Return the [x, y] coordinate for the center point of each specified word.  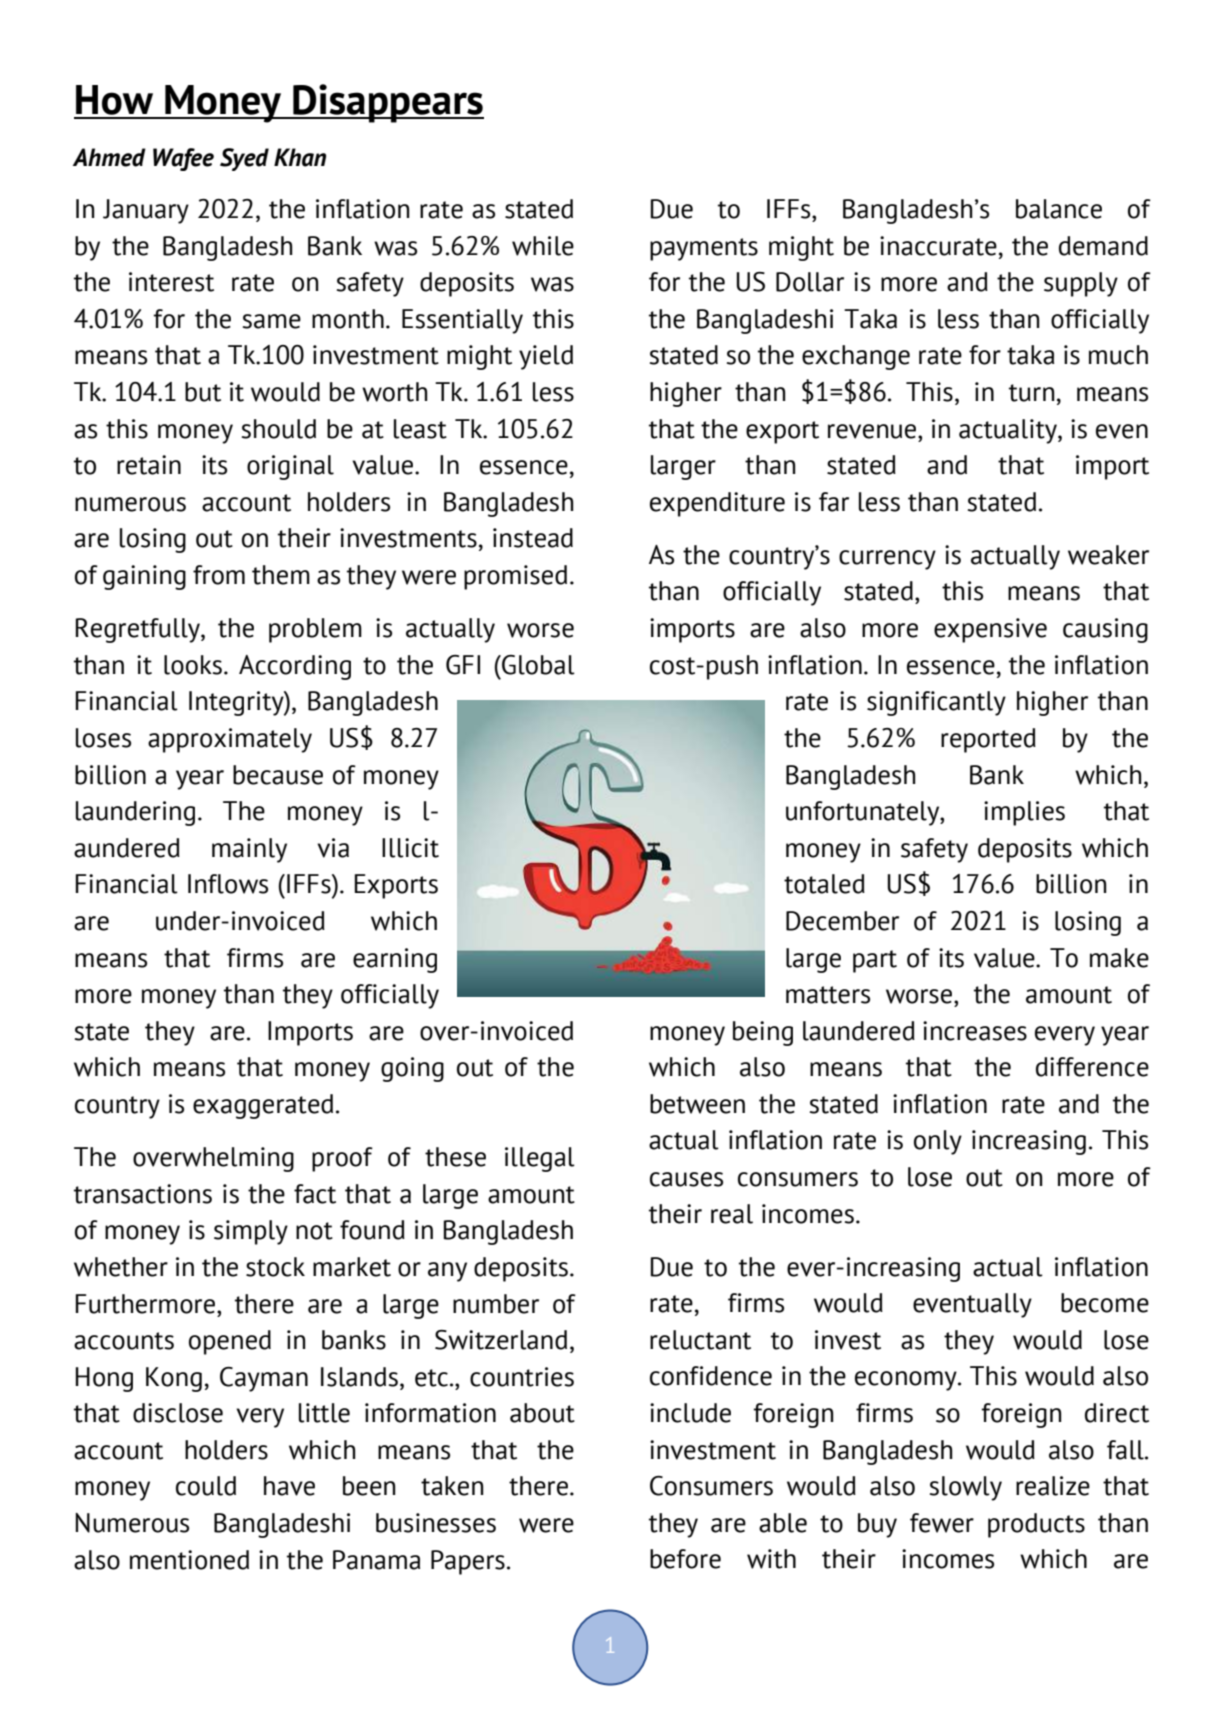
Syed [244, 159]
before [685, 1559]
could [206, 1486]
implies [1024, 813]
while [543, 246]
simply [251, 1232]
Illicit [410, 848]
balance [1059, 209]
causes [686, 1179]
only [938, 1142]
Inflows [228, 884]
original [290, 467]
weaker [1108, 555]
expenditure [717, 504]
